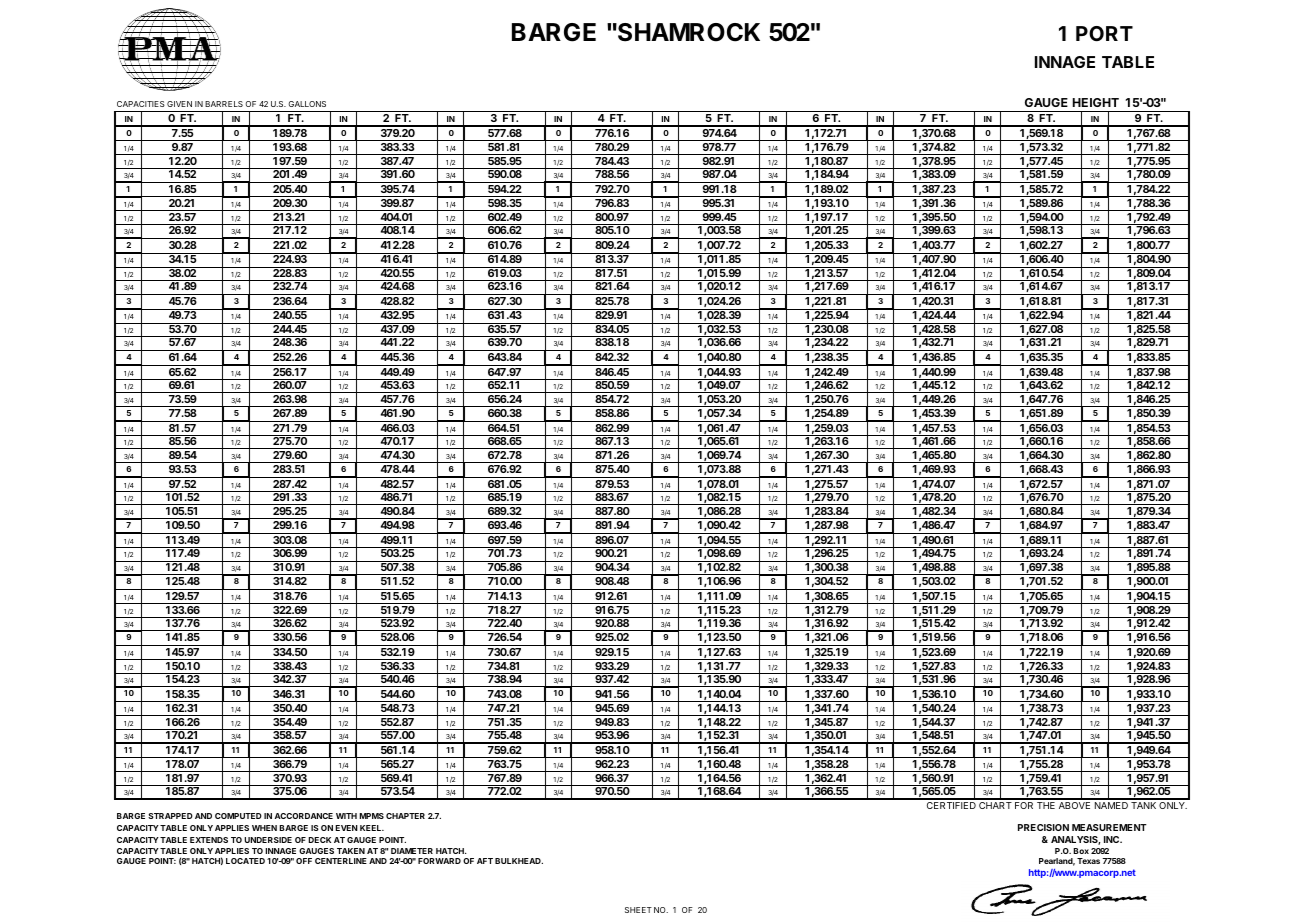 The height and width of the page is (924, 1308). I want to click on GALLONS, so click(307, 104).
